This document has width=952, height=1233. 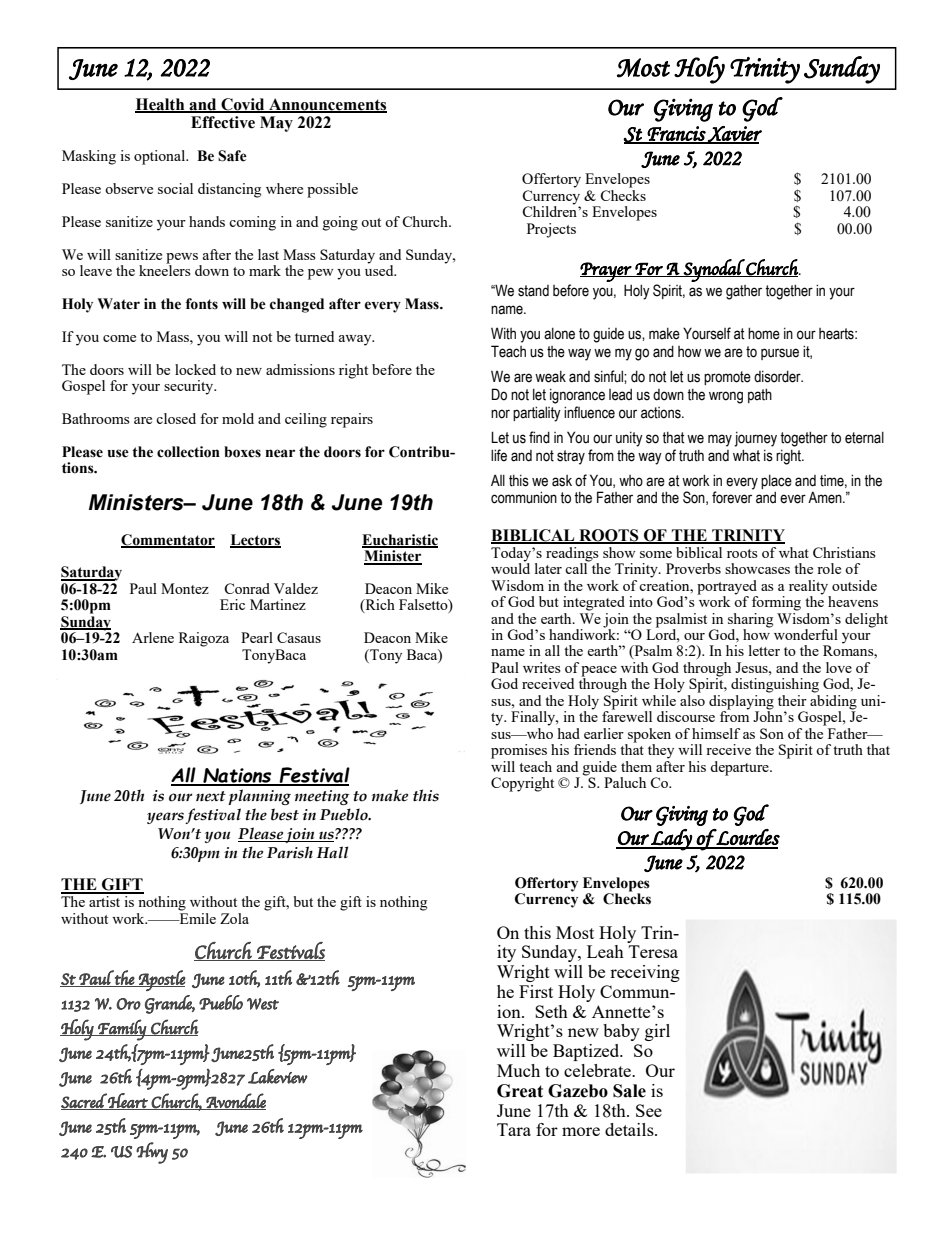 I want to click on Zola, so click(x=234, y=918).
